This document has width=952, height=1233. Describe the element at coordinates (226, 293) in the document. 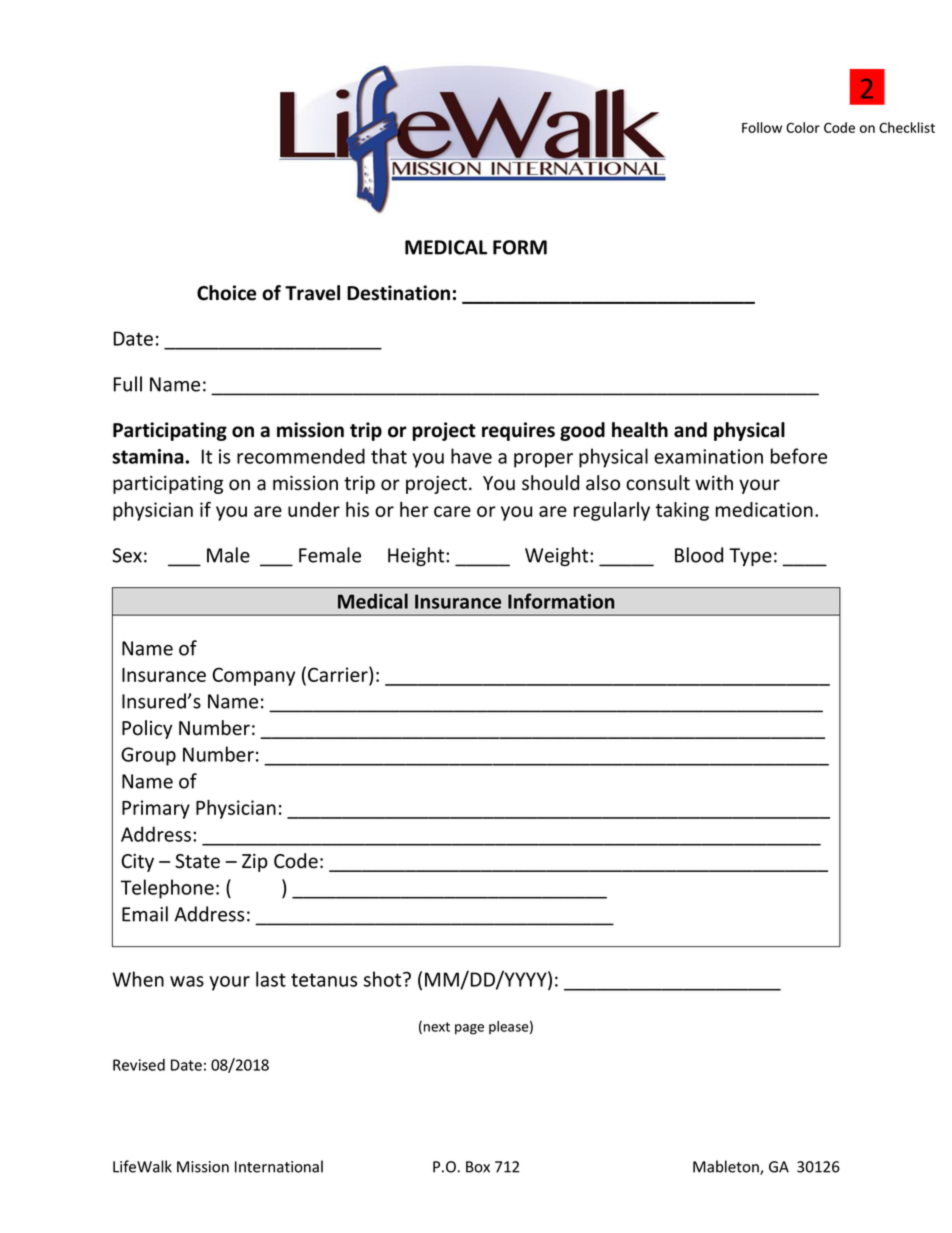

I see `Choice` at that location.
